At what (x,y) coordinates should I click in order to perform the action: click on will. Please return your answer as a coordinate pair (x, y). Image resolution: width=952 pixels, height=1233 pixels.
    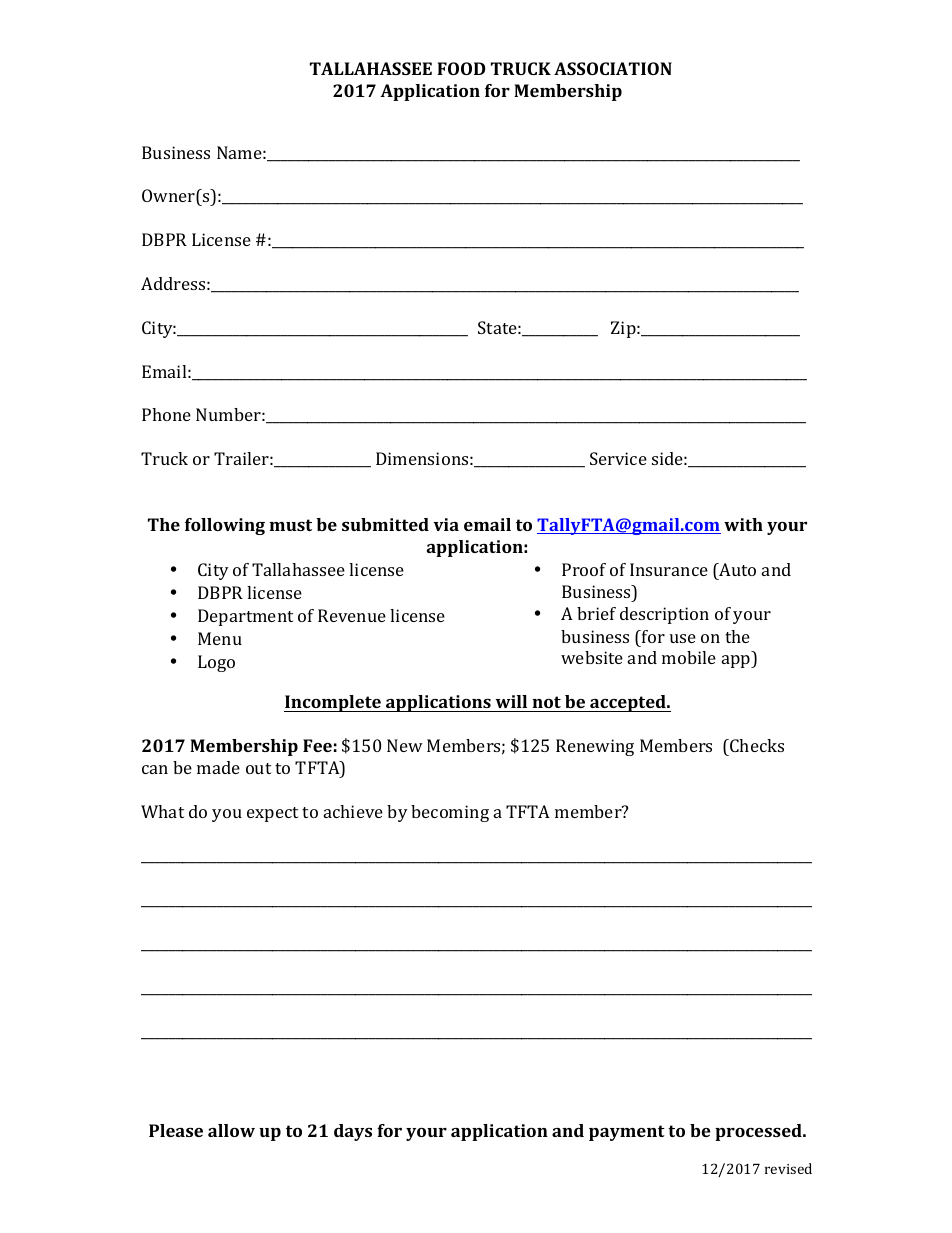
    Looking at the image, I should click on (511, 701).
